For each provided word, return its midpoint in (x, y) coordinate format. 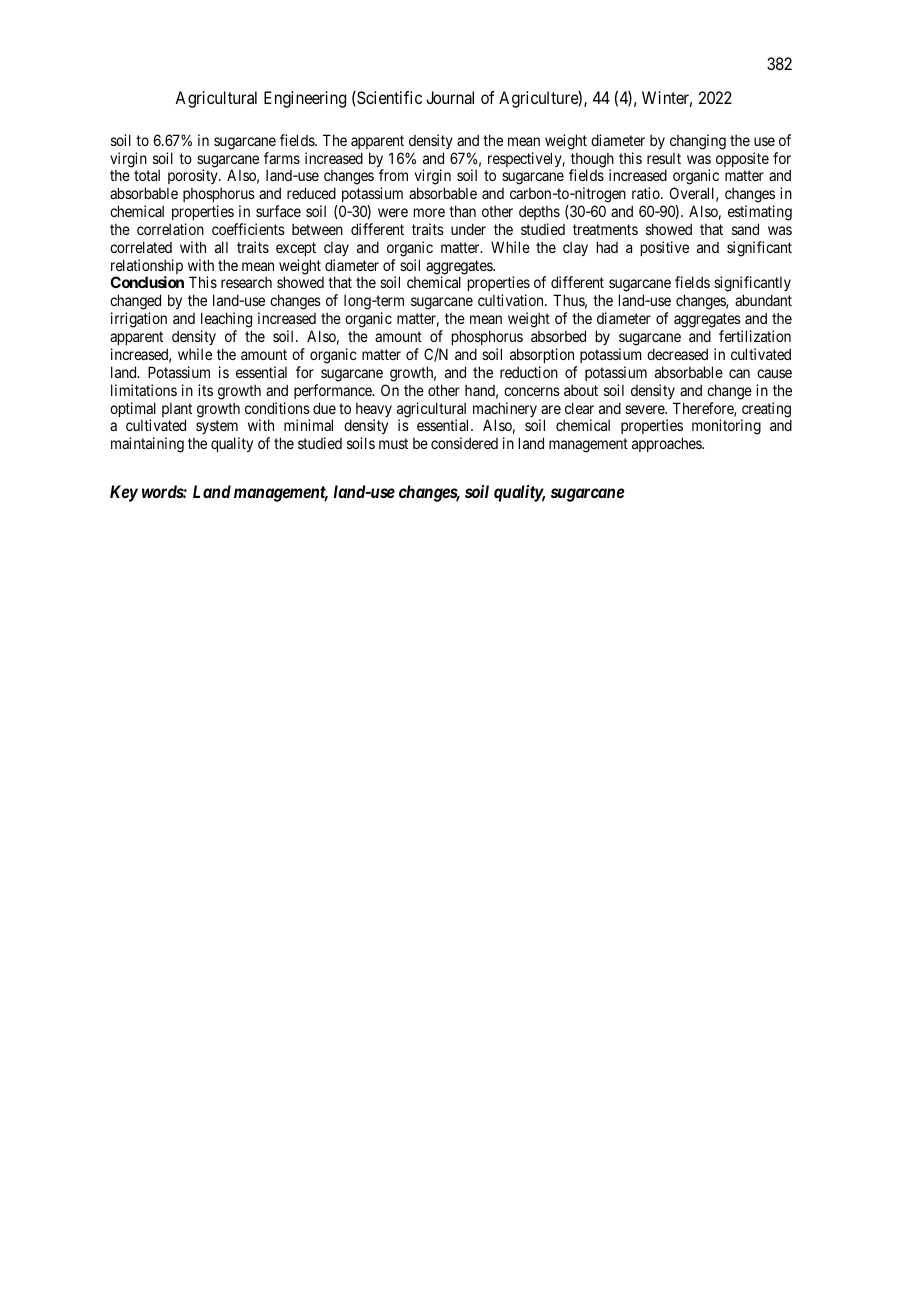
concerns (532, 391)
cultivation (512, 300)
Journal (450, 97)
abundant (763, 300)
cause (774, 373)
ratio (647, 193)
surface (278, 211)
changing (698, 142)
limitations (144, 390)
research (246, 282)
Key (124, 493)
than (462, 211)
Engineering (305, 99)
